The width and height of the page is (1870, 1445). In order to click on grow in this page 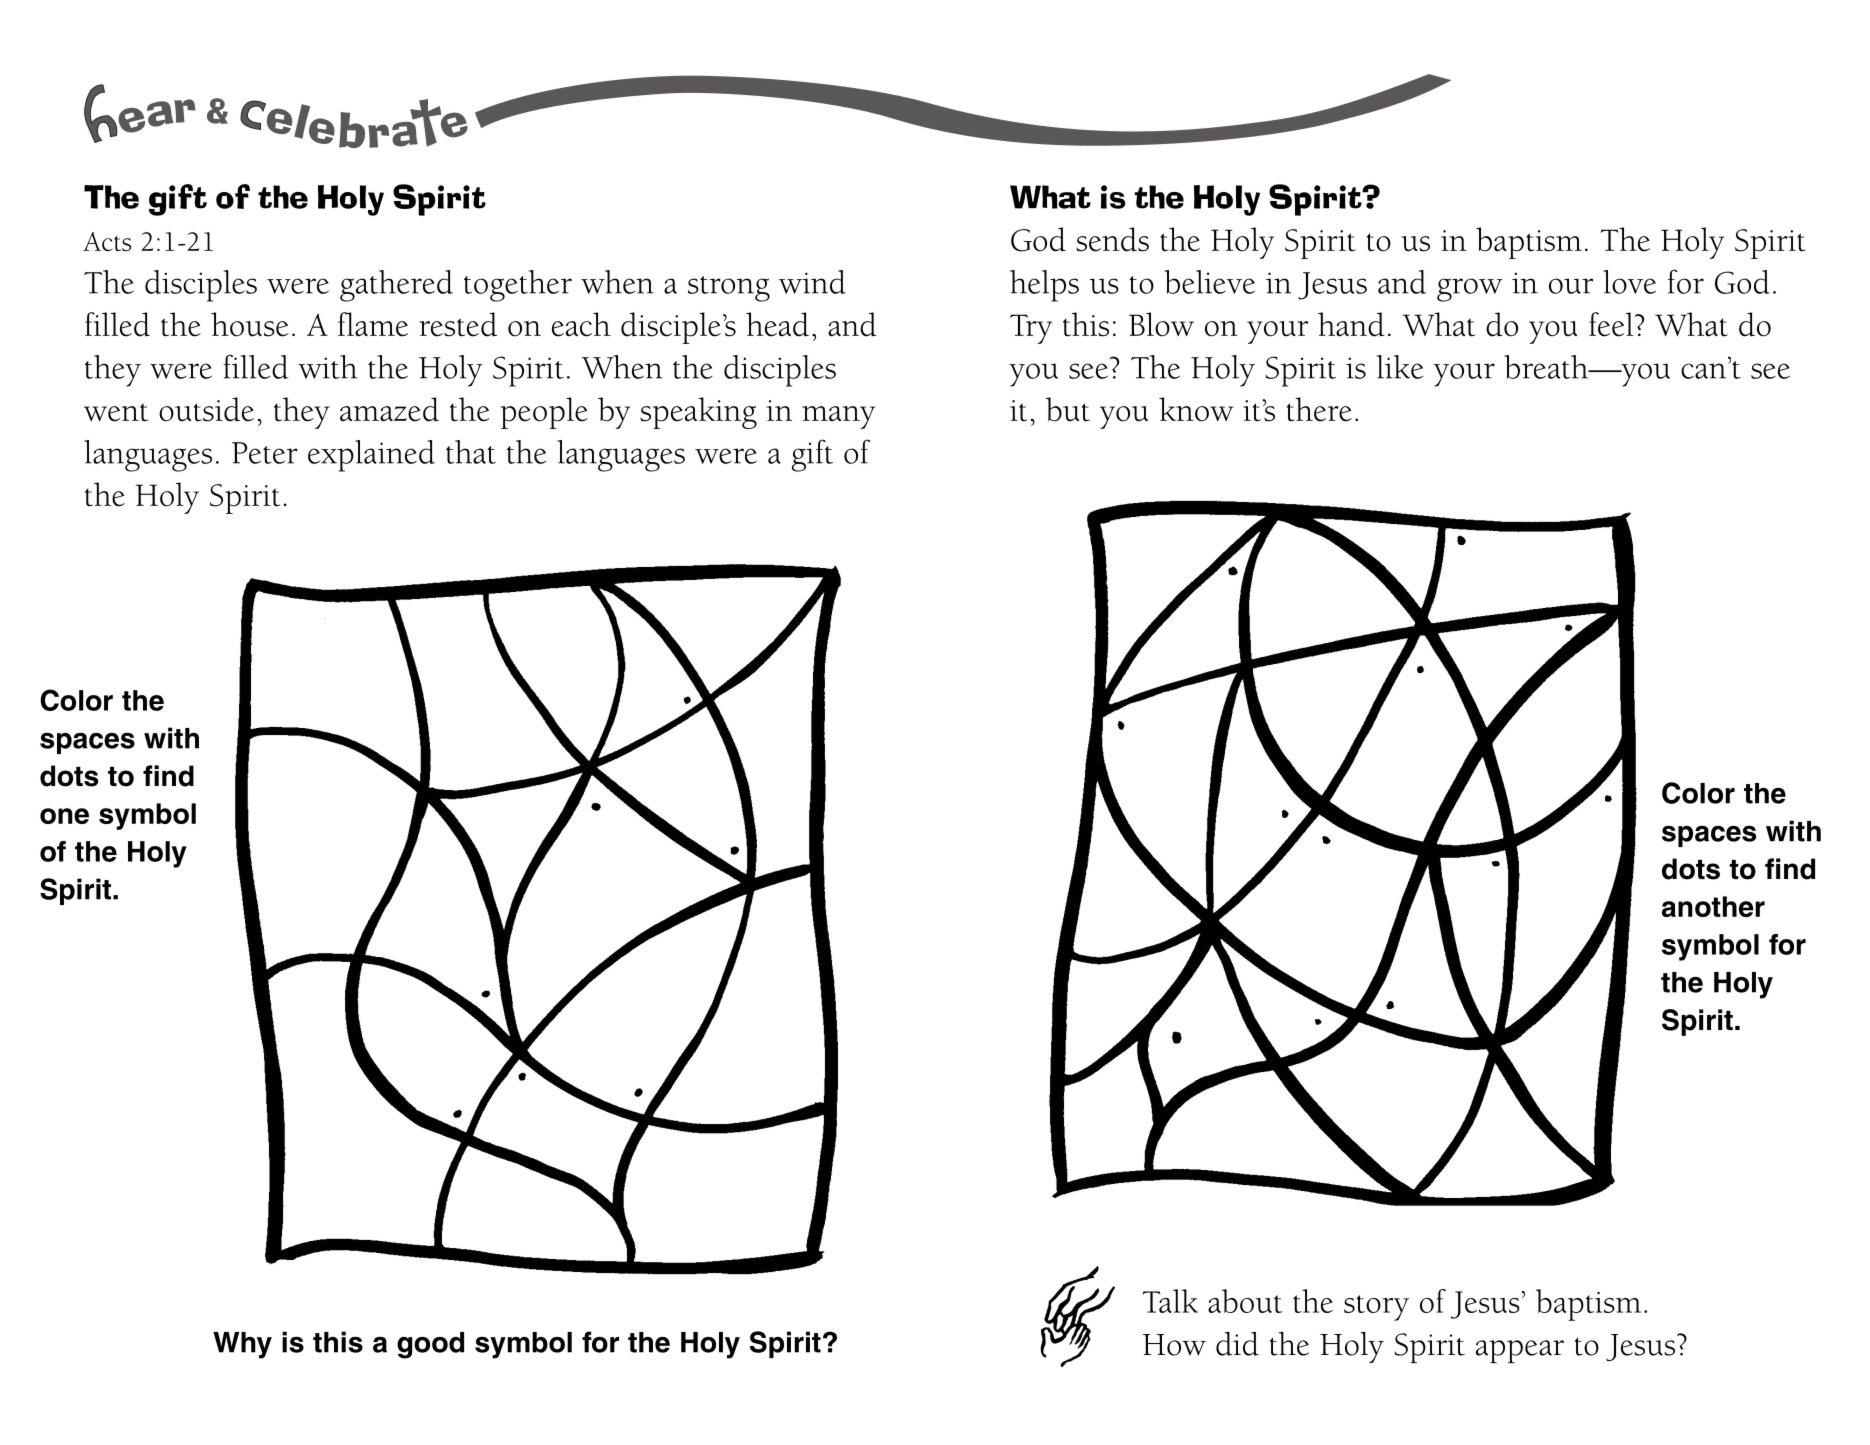, I will do `click(1469, 290)`.
